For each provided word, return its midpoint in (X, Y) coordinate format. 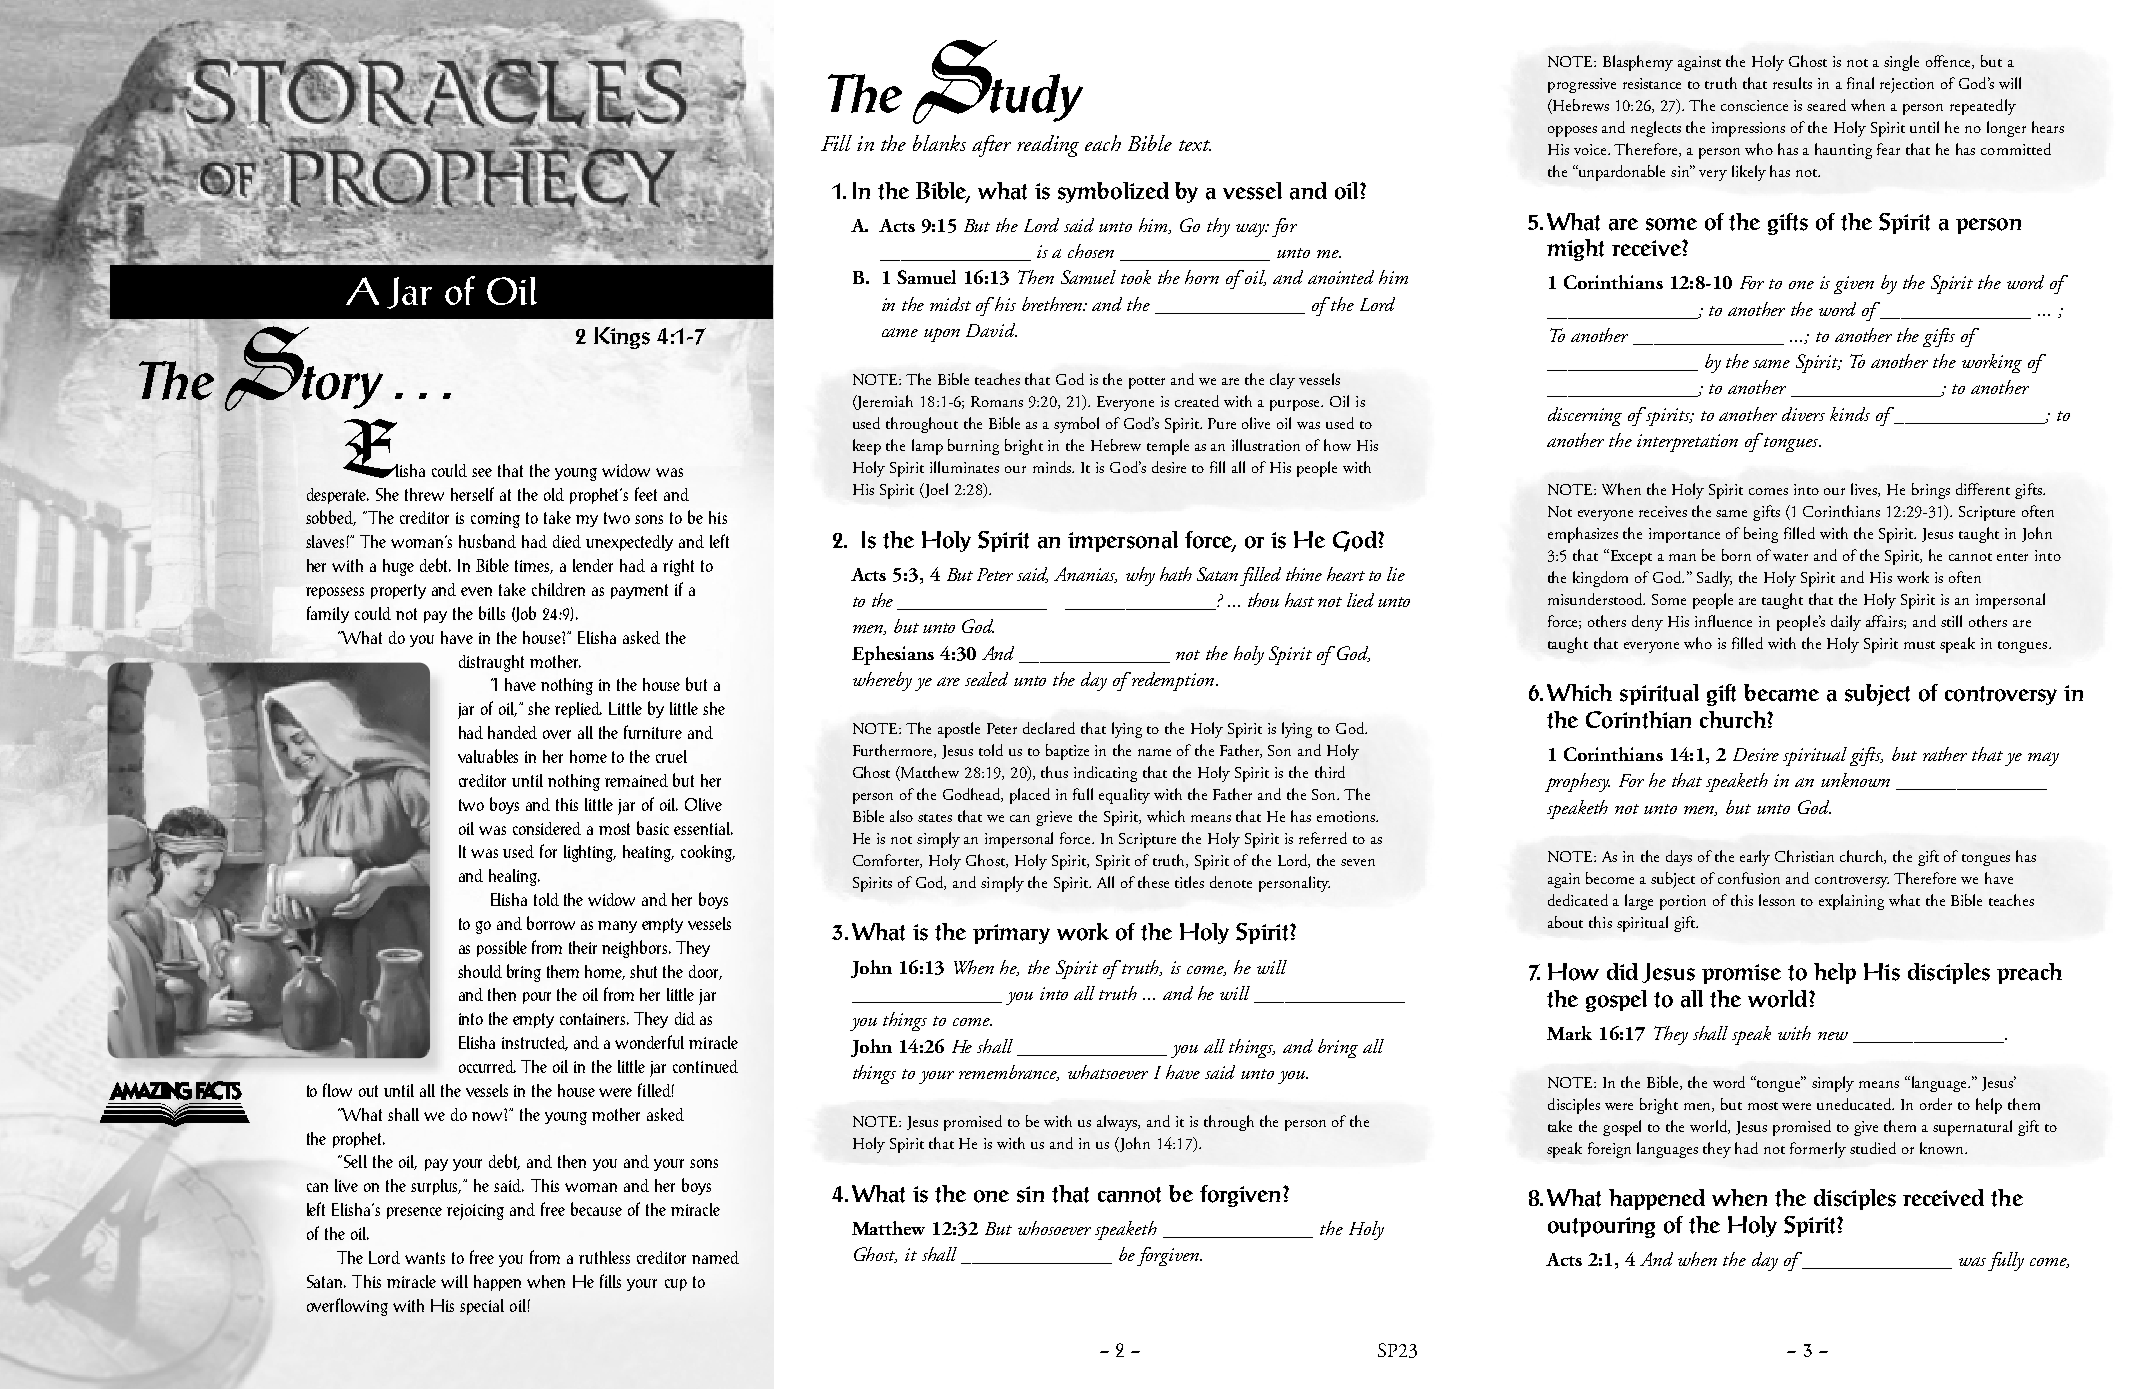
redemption (1173, 681)
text (1195, 145)
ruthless (604, 1257)
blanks (939, 143)
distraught (491, 663)
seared (1826, 105)
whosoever (1054, 1228)
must (1919, 645)
